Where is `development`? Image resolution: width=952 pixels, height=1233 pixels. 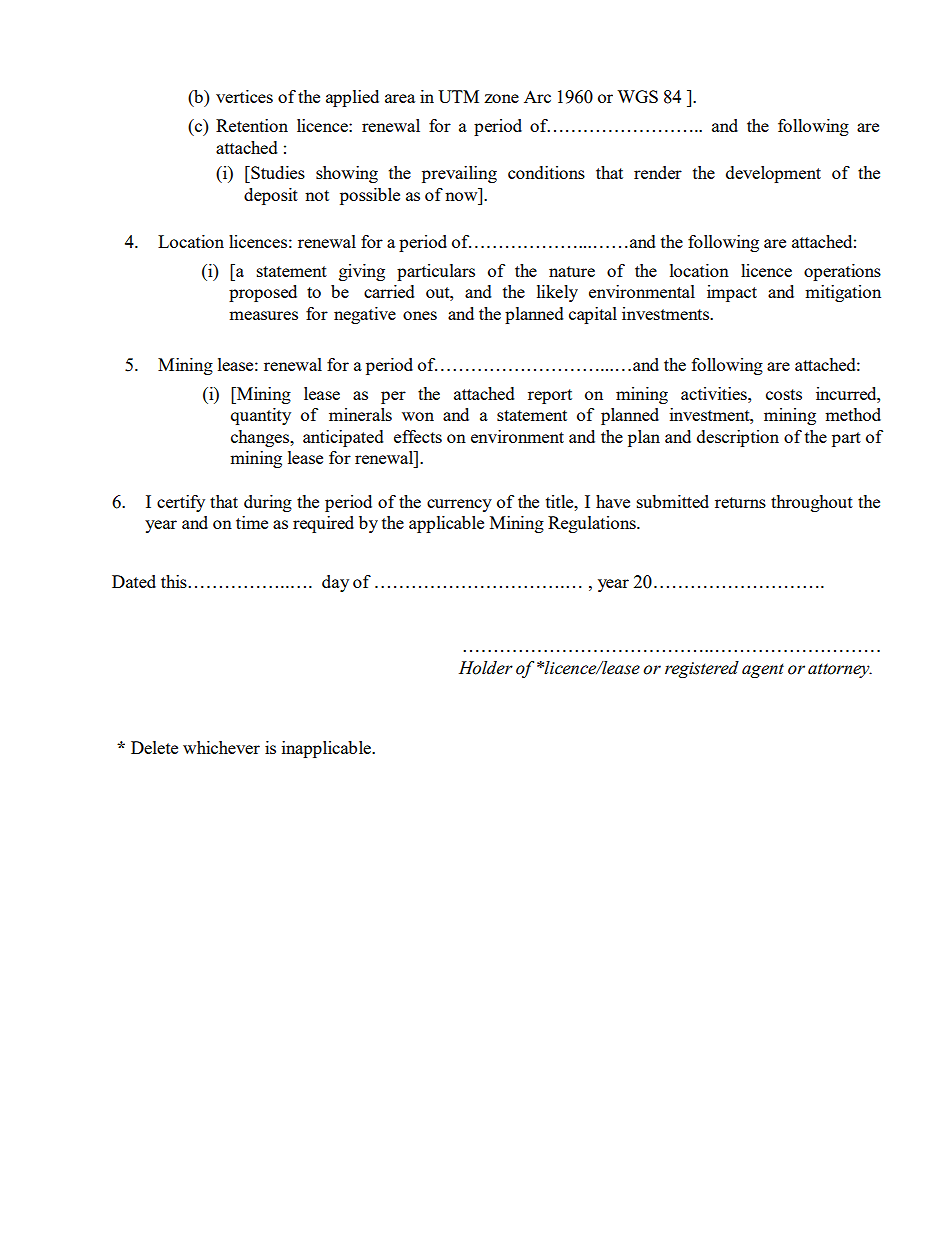 development is located at coordinates (773, 174).
